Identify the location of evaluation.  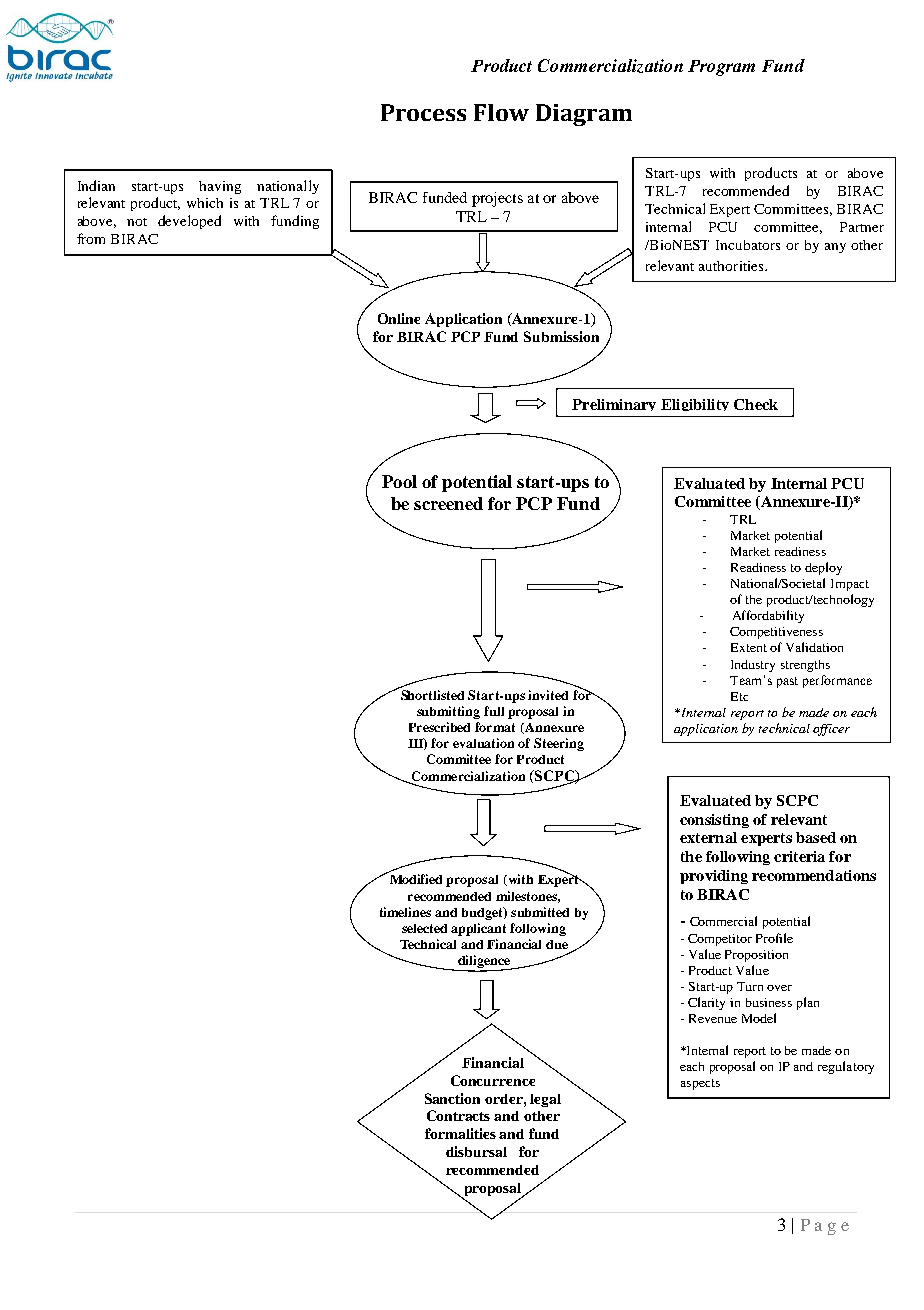
(483, 743).
